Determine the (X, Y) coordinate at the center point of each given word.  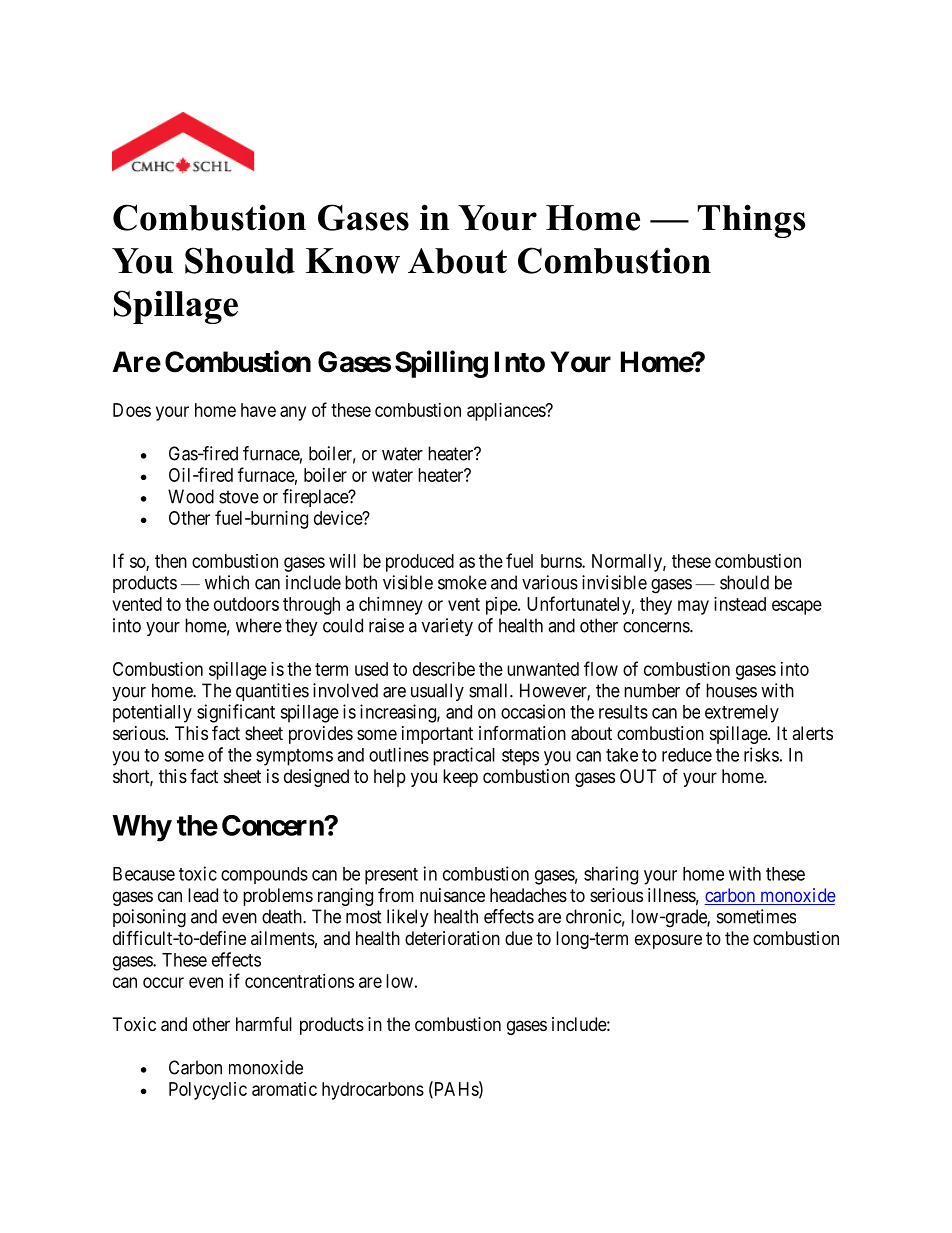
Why (142, 828)
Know (353, 261)
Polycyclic (208, 1091)
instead (740, 604)
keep (460, 778)
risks (761, 754)
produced (420, 563)
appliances (507, 412)
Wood (191, 496)
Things (751, 221)
